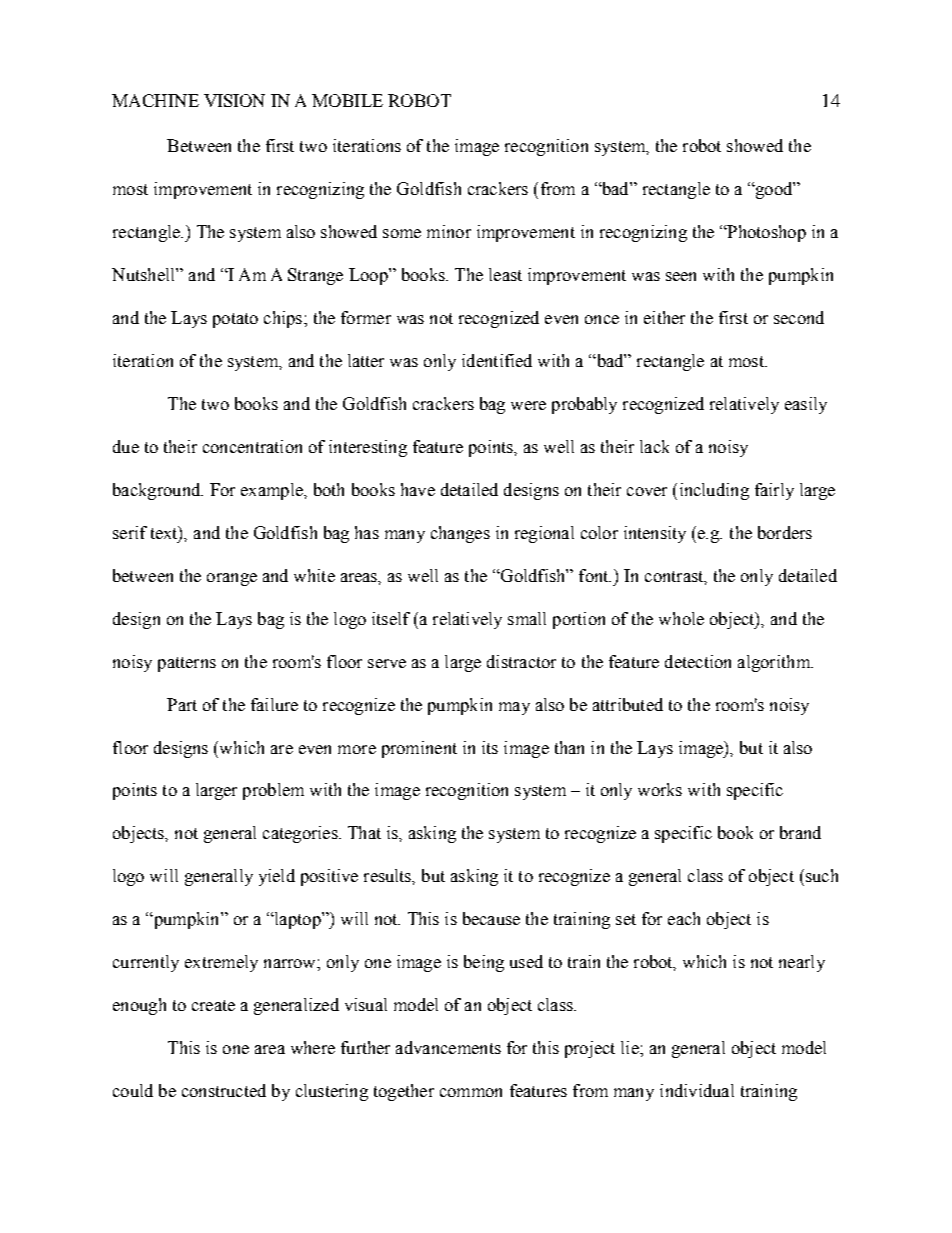 This page has height=1233, width=952. I want to click on due, so click(126, 446).
